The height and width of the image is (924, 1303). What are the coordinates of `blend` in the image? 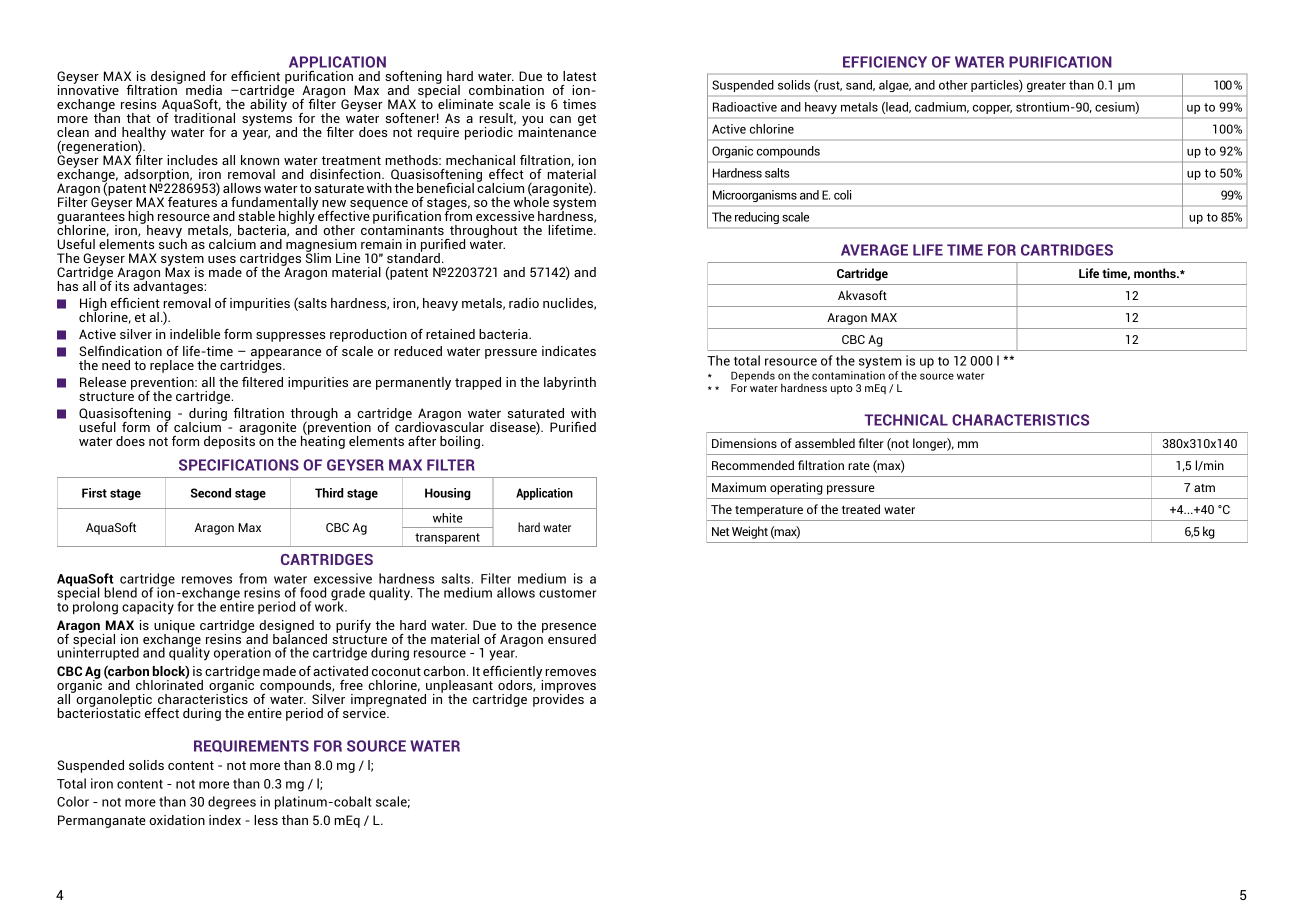 It's located at (120, 592).
